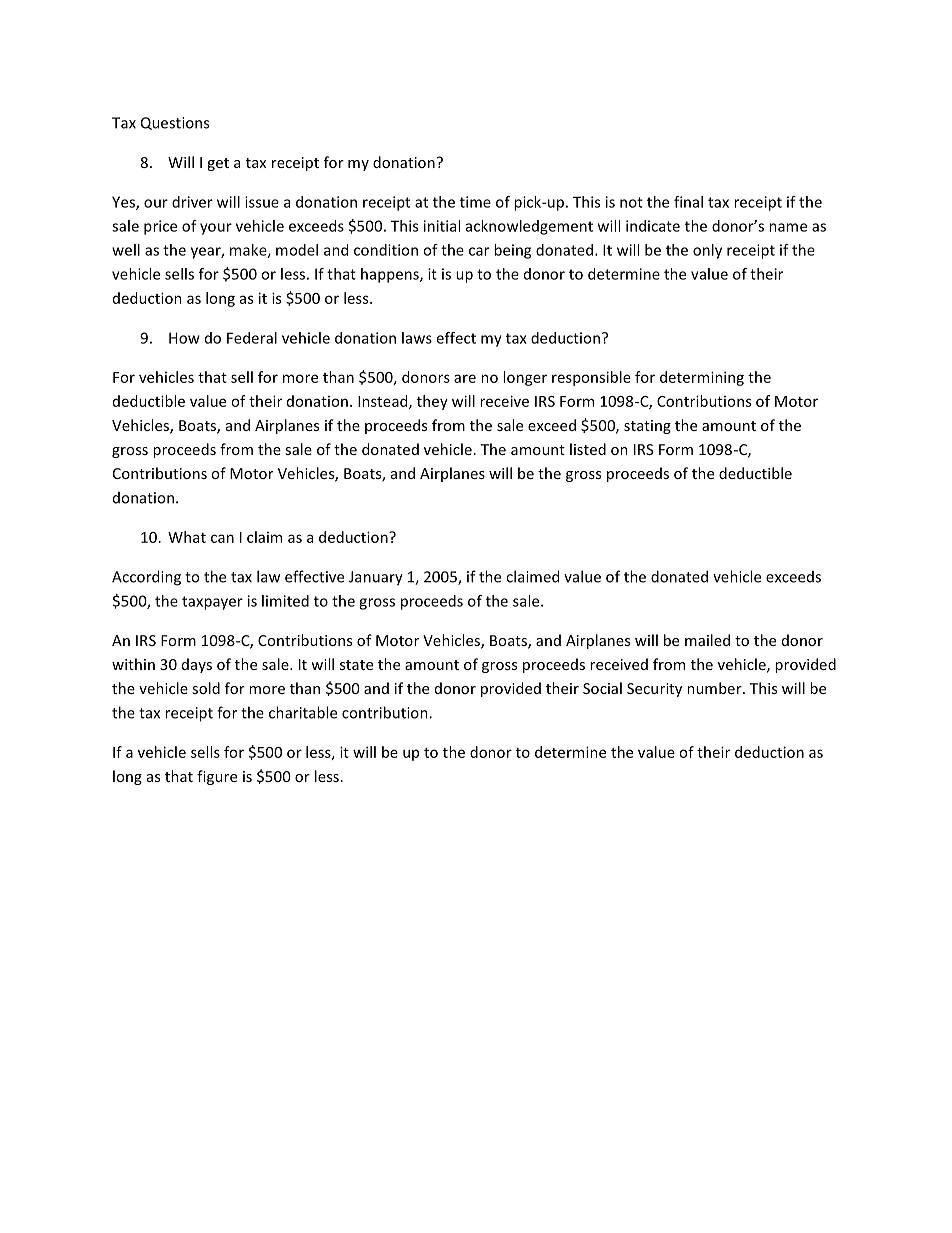 The height and width of the screenshot is (1233, 952). What do you see at coordinates (376, 578) in the screenshot?
I see `January` at bounding box center [376, 578].
